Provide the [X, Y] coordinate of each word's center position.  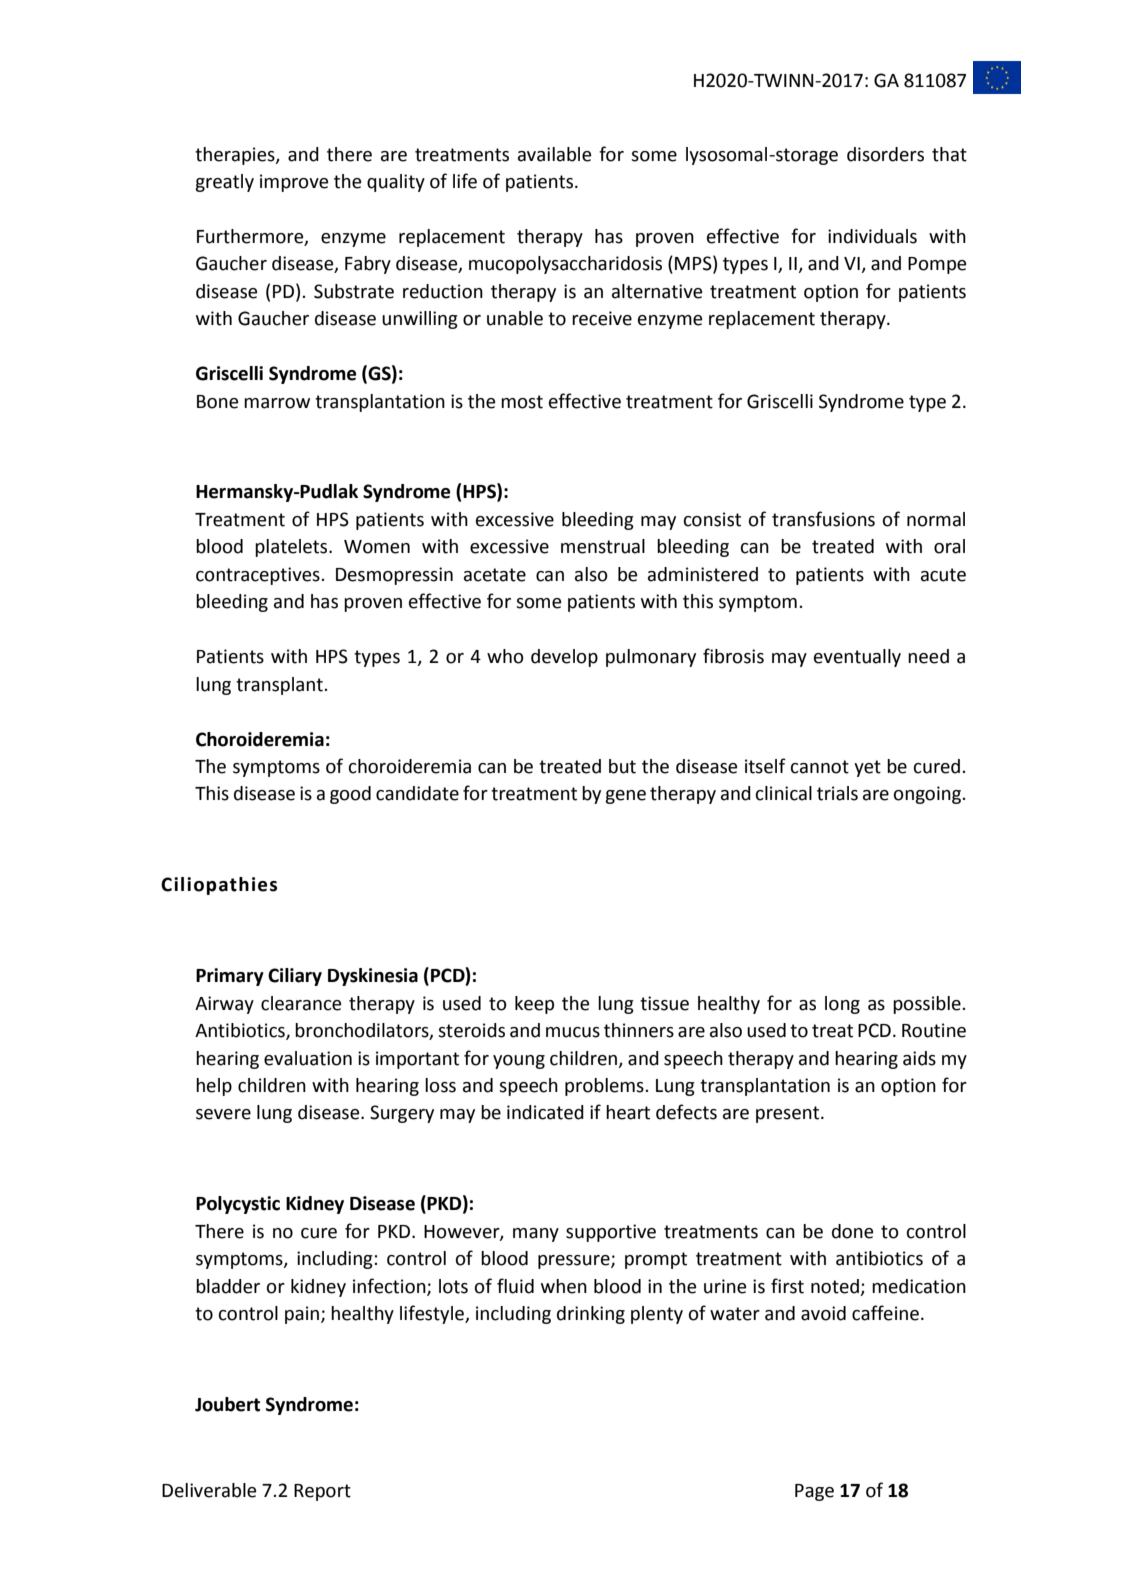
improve [294, 183]
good [350, 795]
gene [625, 797]
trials [837, 793]
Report [322, 1492]
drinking [591, 1315]
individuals [872, 236]
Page [814, 1492]
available [554, 154]
